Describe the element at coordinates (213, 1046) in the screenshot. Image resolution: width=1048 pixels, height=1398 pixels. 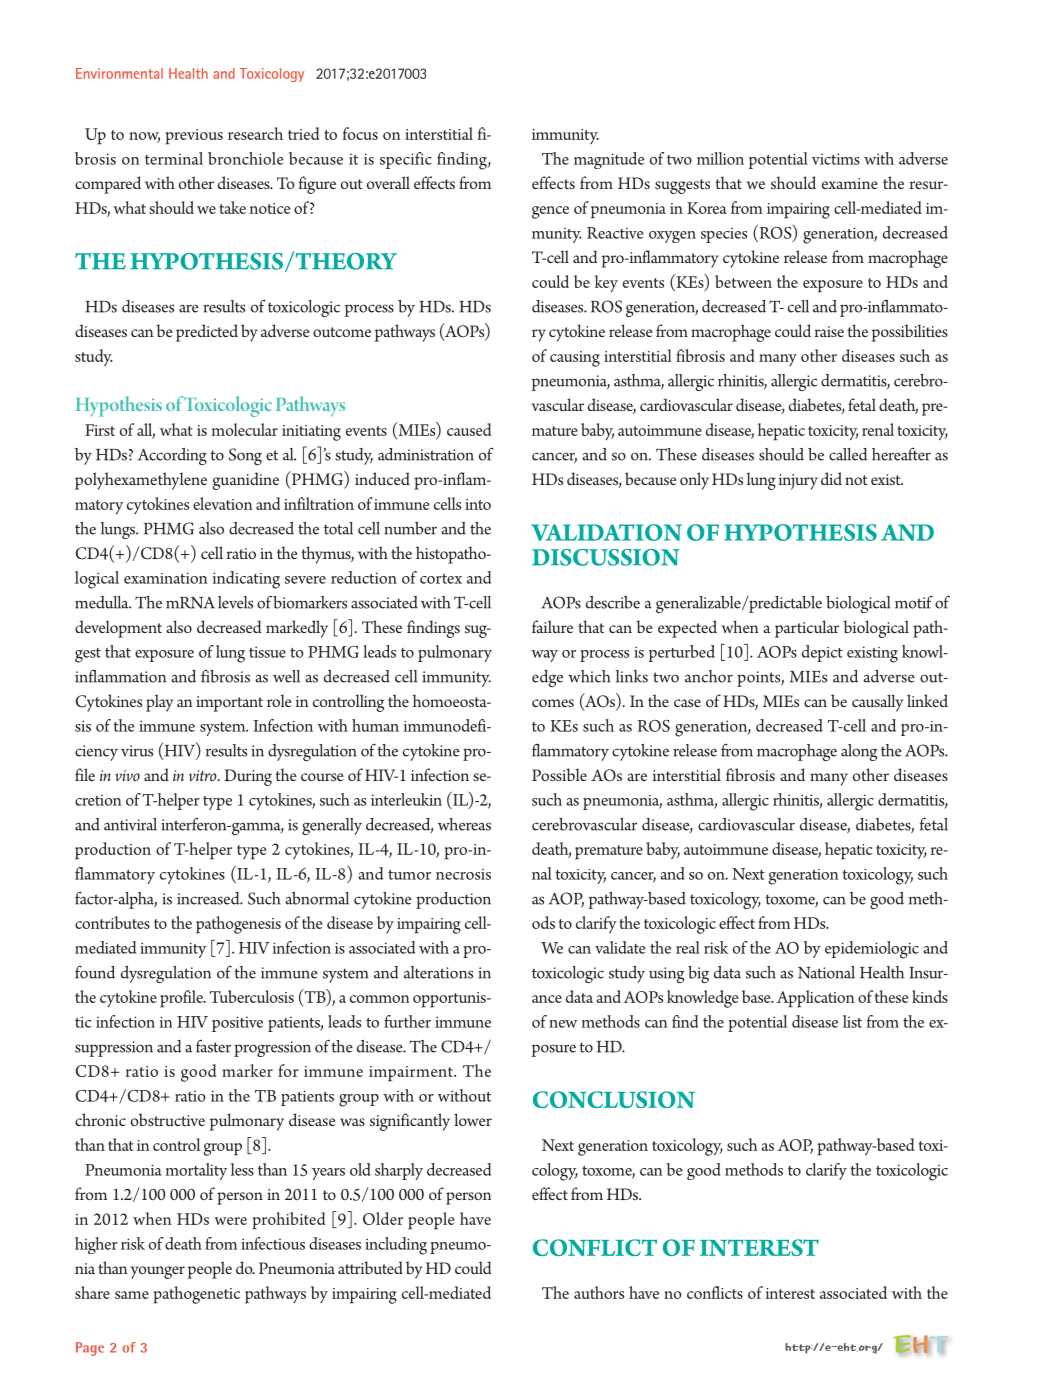
I see `faster` at that location.
